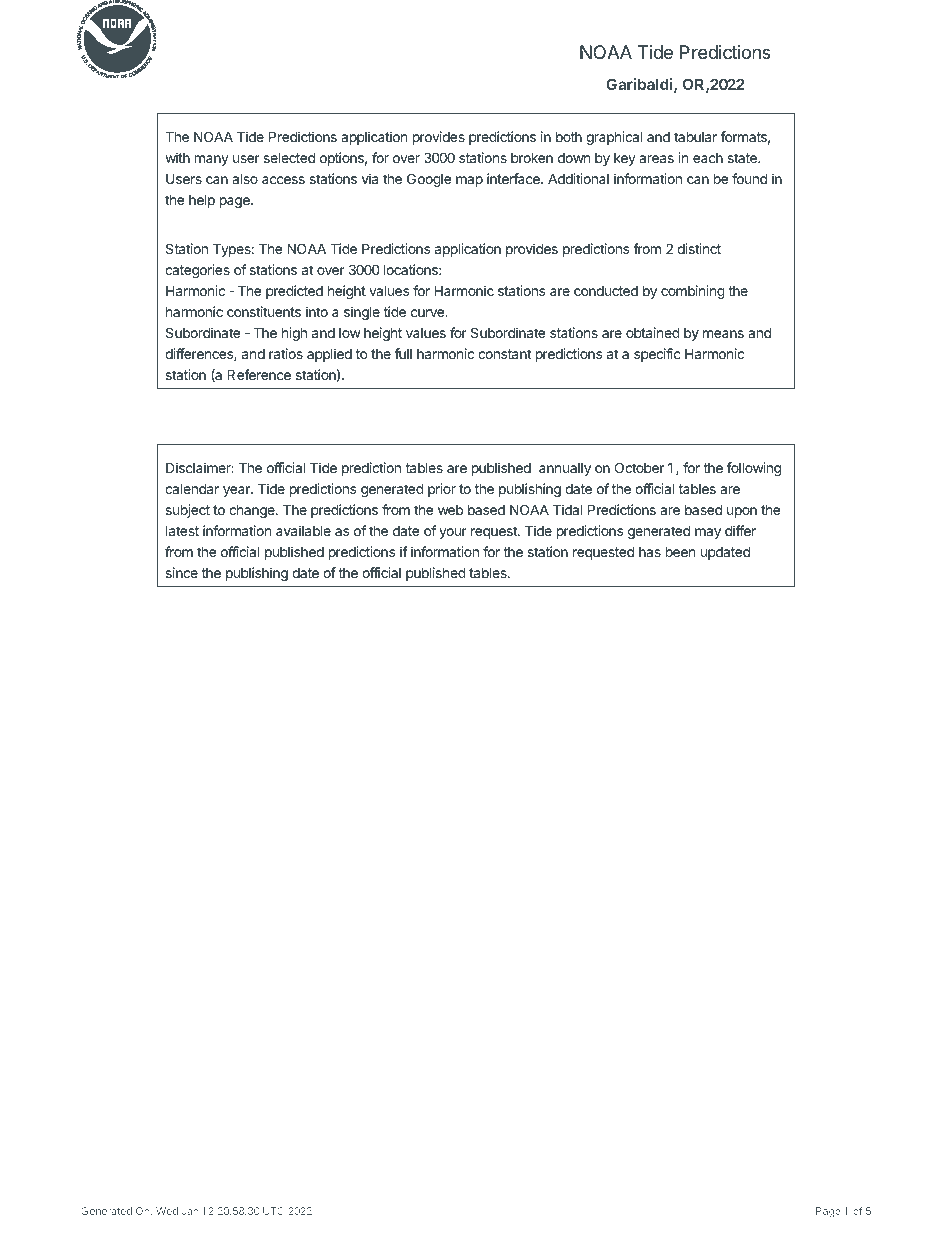 The image size is (952, 1233). I want to click on also, so click(245, 178).
